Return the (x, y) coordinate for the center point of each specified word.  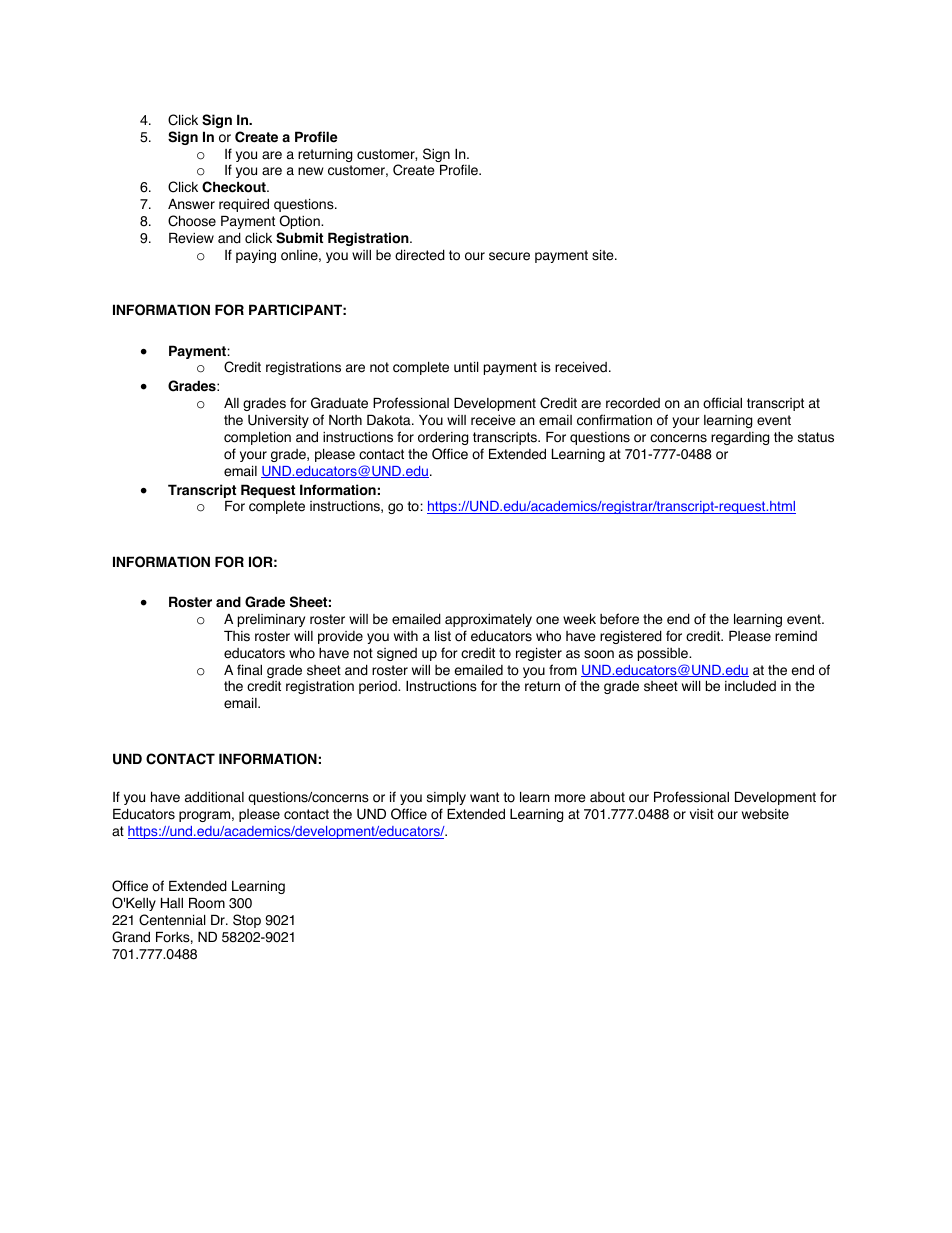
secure (509, 256)
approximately (488, 620)
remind (796, 636)
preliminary (271, 620)
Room (207, 903)
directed (420, 255)
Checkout (235, 187)
